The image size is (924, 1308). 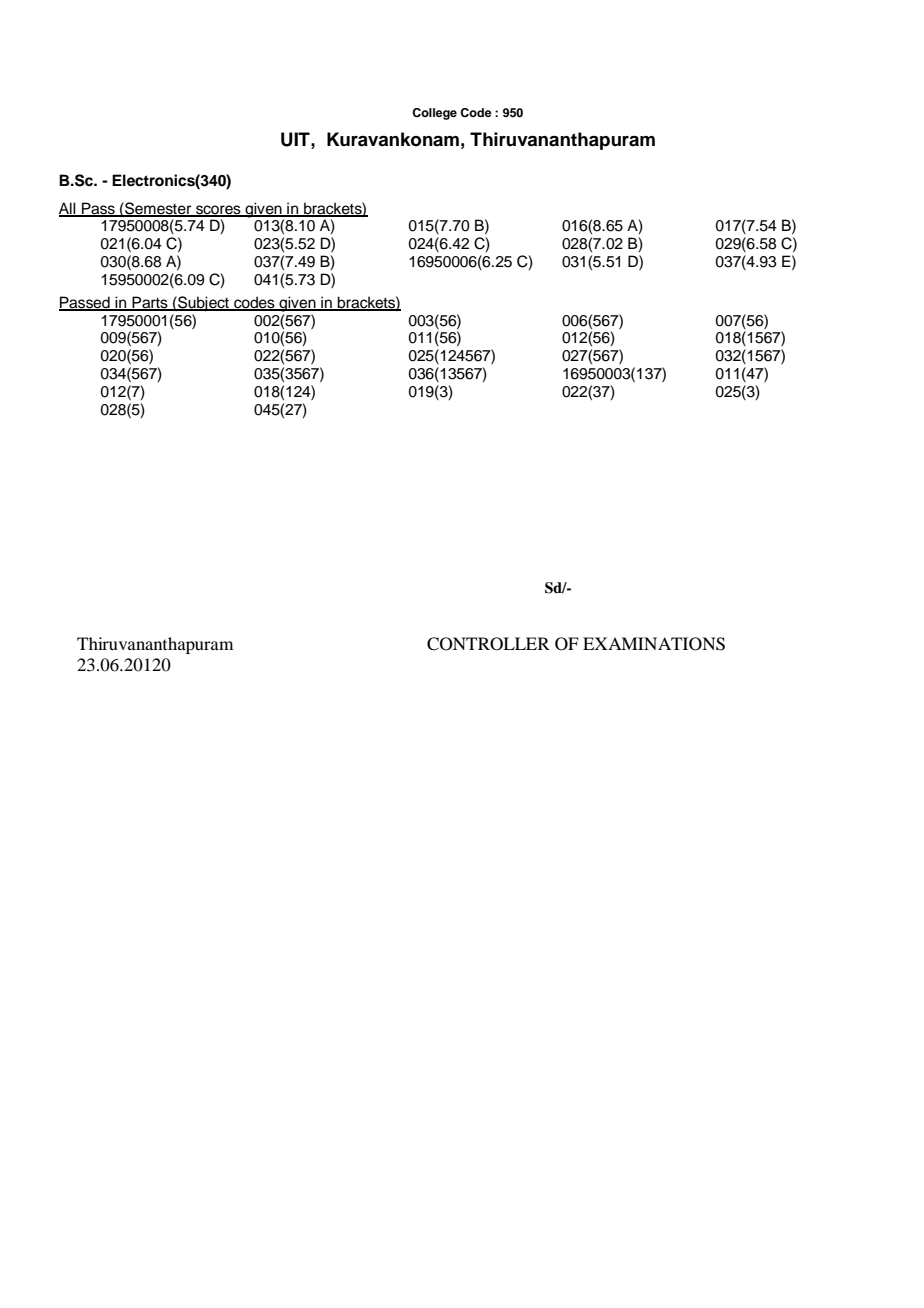 I want to click on scores, so click(x=218, y=210).
